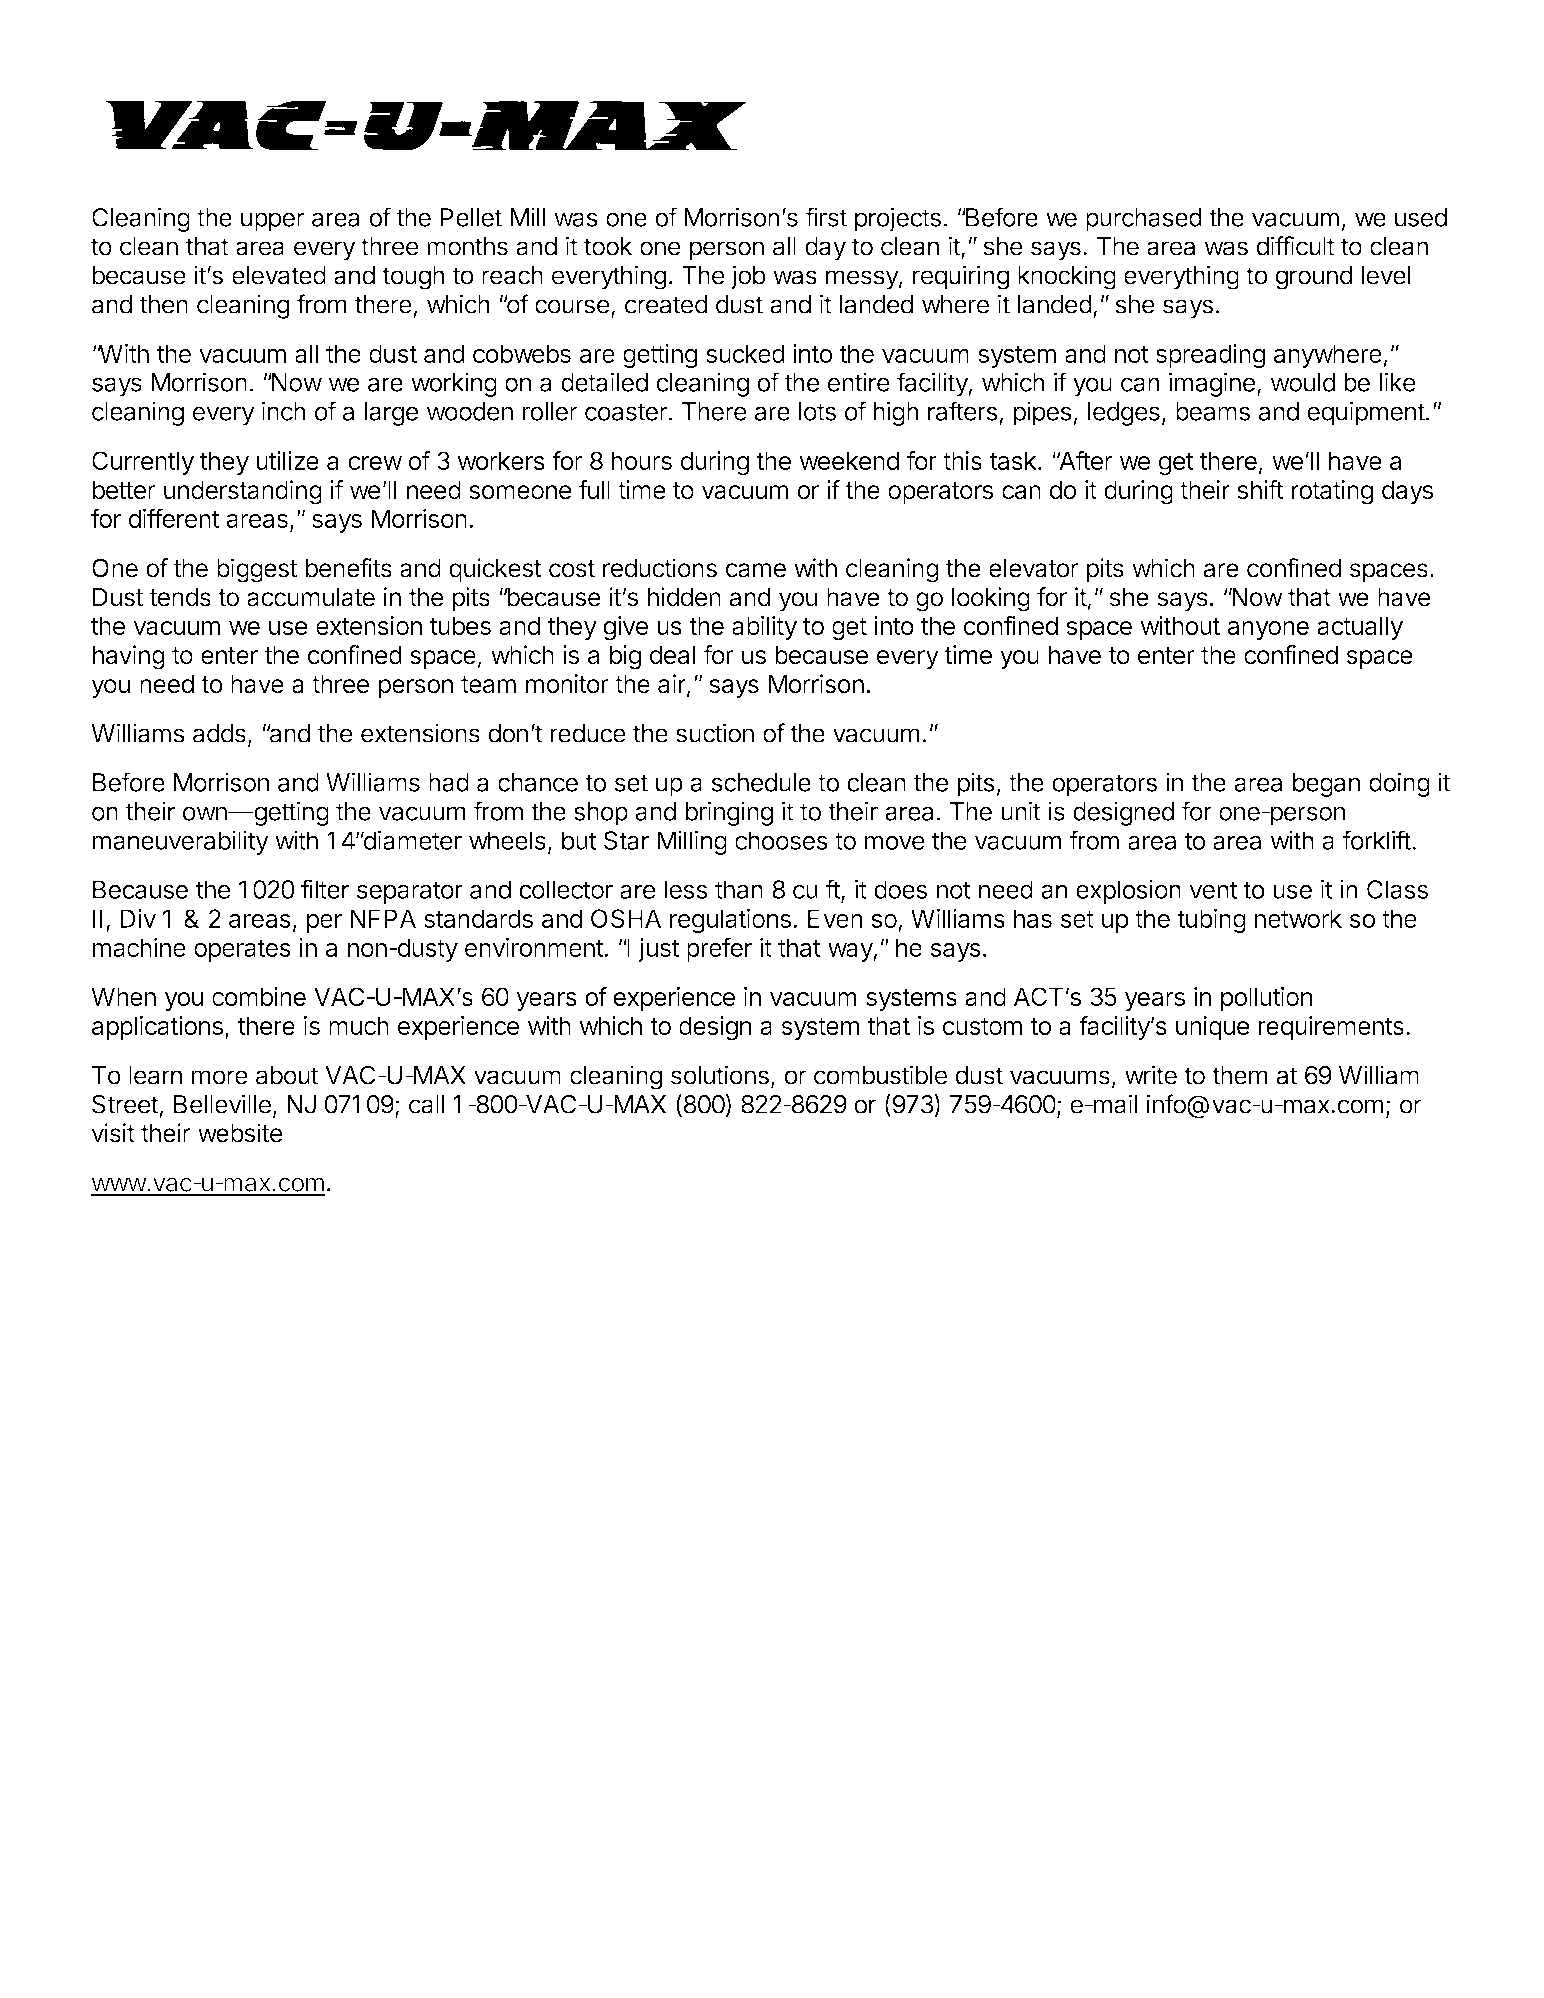  What do you see at coordinates (730, 921) in the screenshot?
I see `regulations` at bounding box center [730, 921].
